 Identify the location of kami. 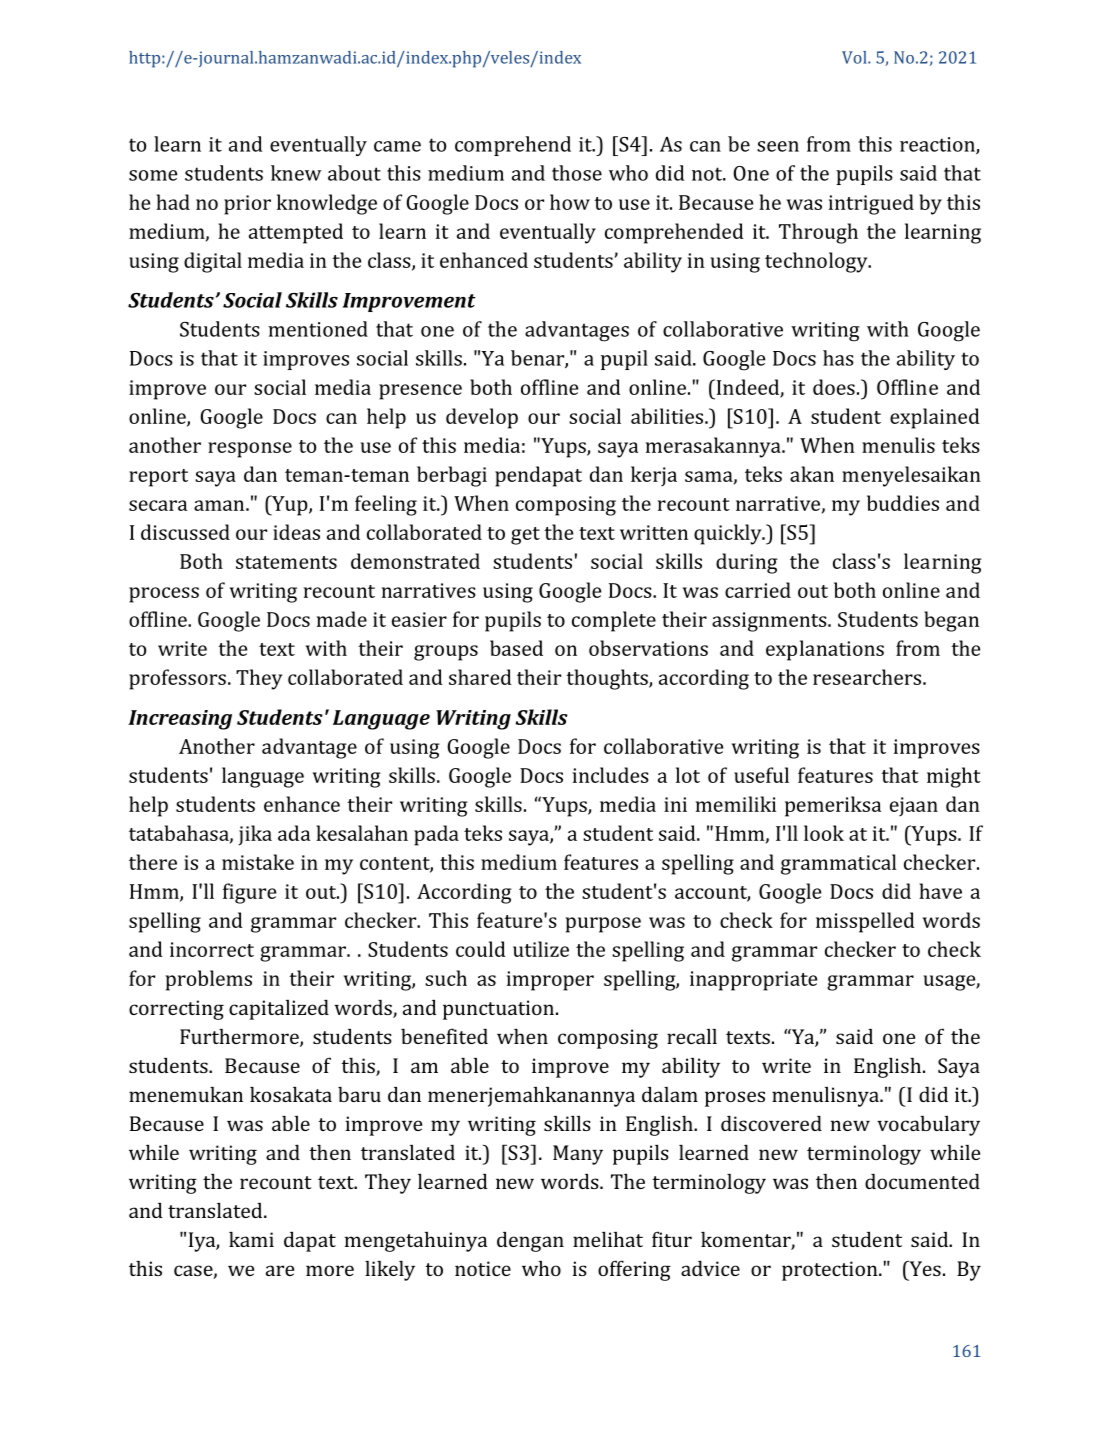
(251, 1239).
